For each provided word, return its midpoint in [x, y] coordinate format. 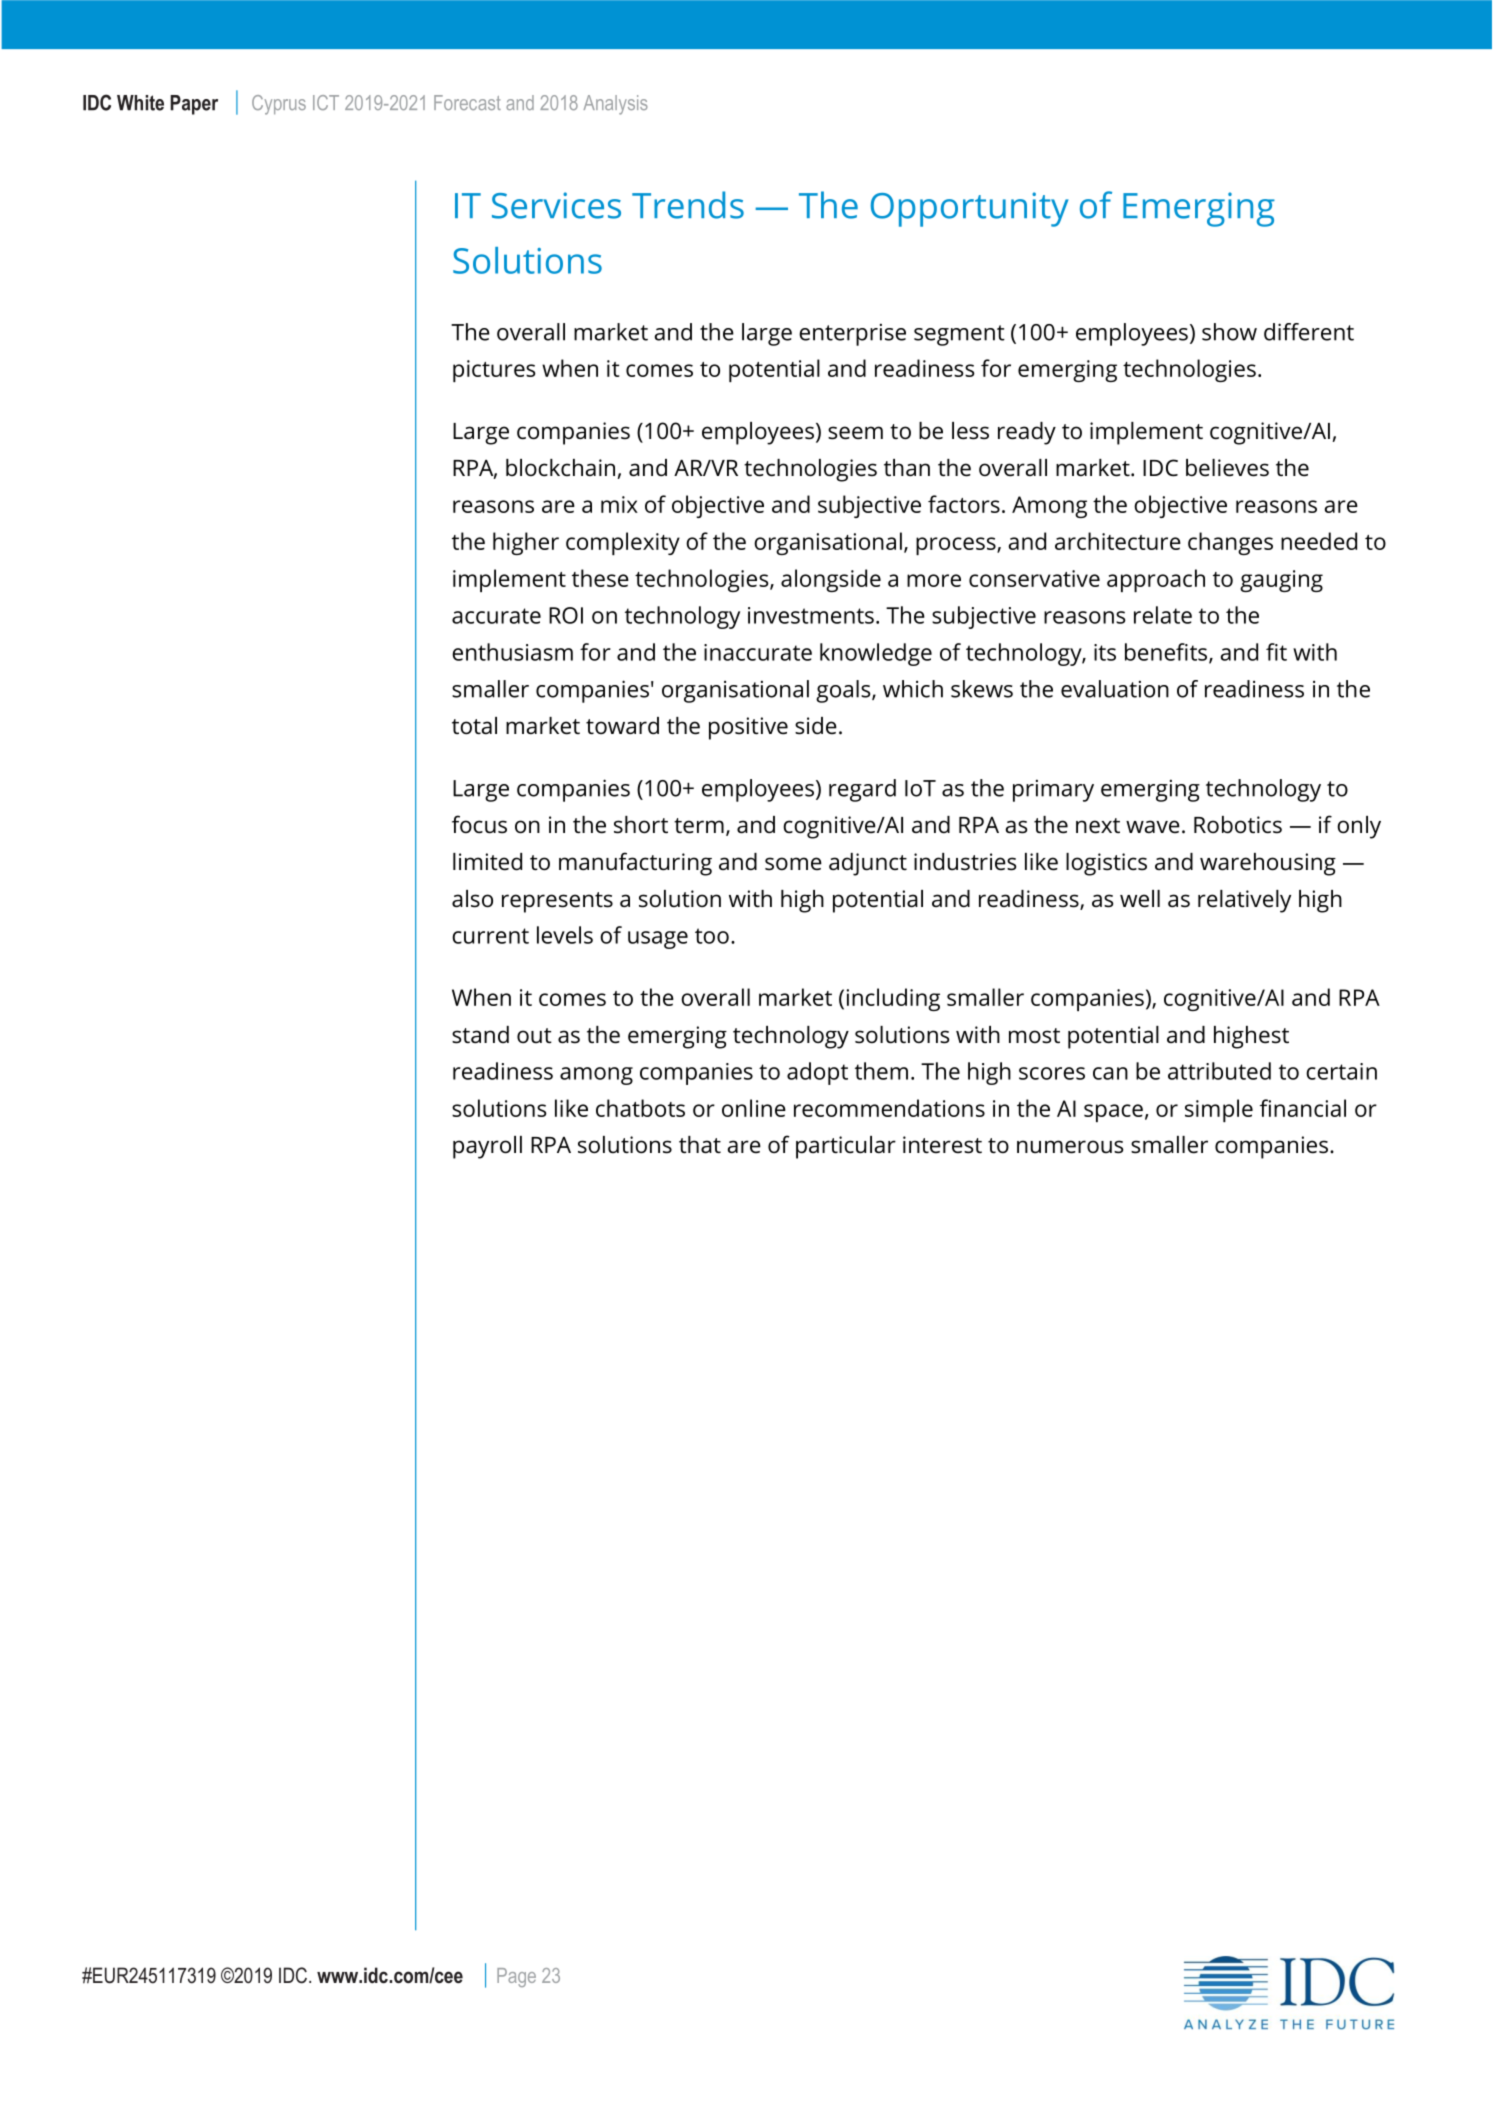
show [1229, 332]
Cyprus [279, 105]
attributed [1219, 1071]
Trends [688, 205]
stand [480, 1035]
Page [516, 1977]
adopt [817, 1073]
